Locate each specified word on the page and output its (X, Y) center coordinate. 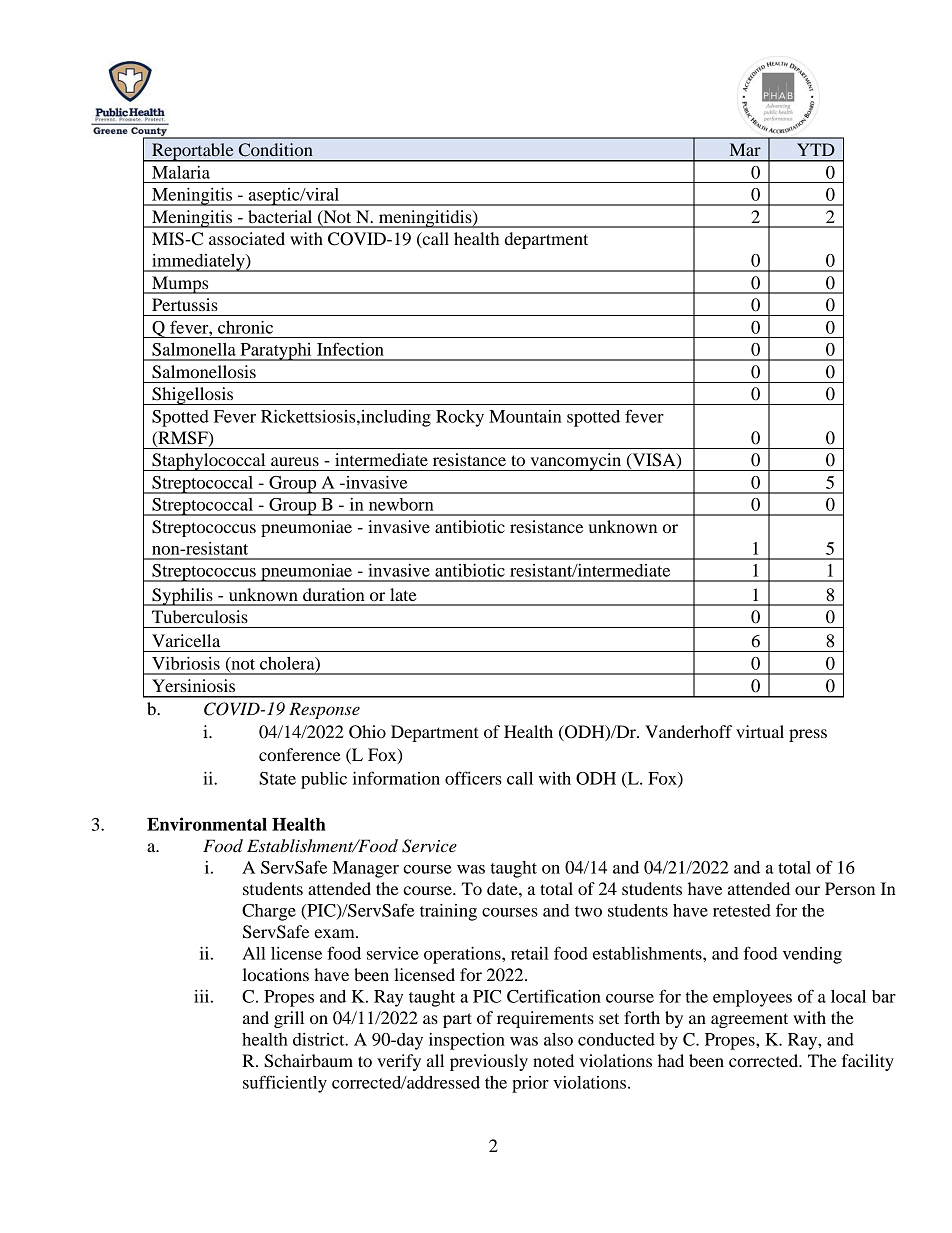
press (808, 735)
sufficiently (285, 1084)
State (277, 778)
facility (868, 1062)
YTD (816, 149)
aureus (295, 461)
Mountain (525, 416)
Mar (745, 149)
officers (473, 778)
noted (553, 1060)
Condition (276, 150)
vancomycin (576, 462)
